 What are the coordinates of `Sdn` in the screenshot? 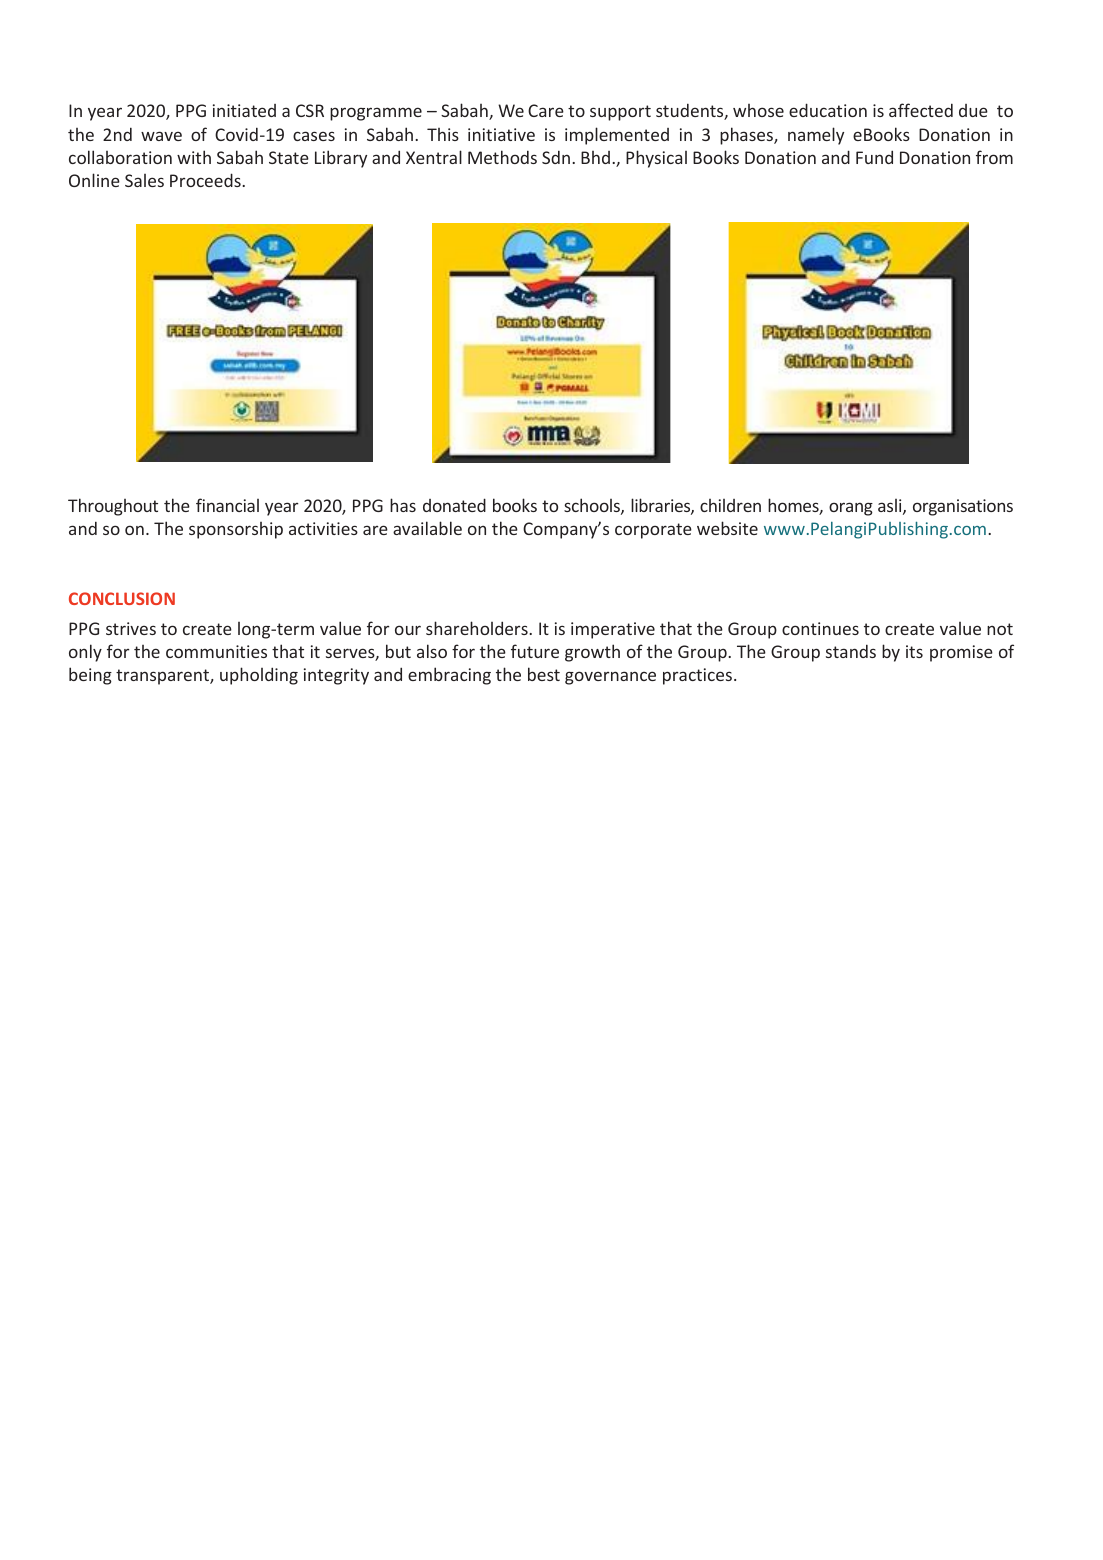 It's located at (556, 157).
